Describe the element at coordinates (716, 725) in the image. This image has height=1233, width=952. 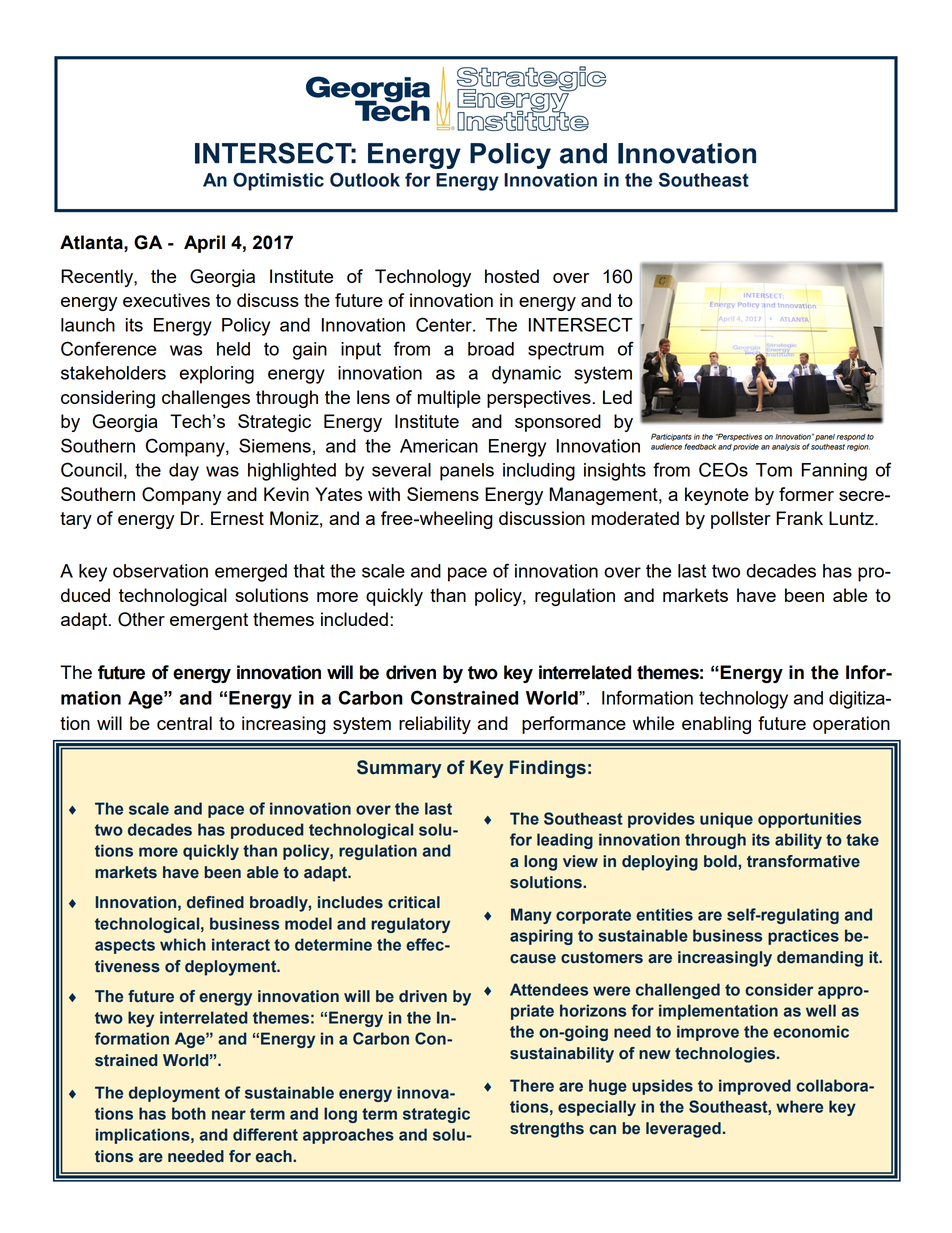
I see `enabling` at that location.
